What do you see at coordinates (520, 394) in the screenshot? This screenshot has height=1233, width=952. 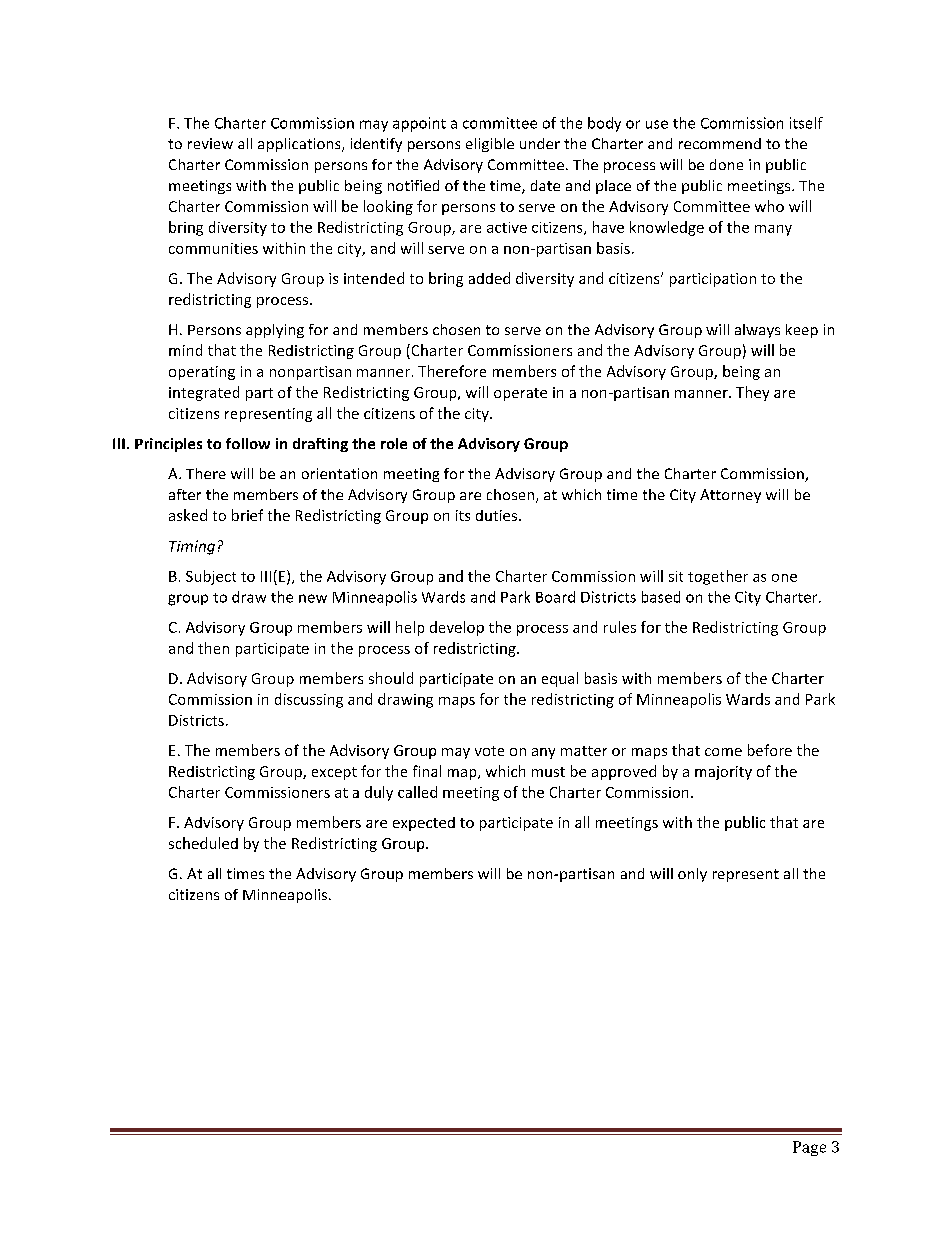 I see `operate` at bounding box center [520, 394].
